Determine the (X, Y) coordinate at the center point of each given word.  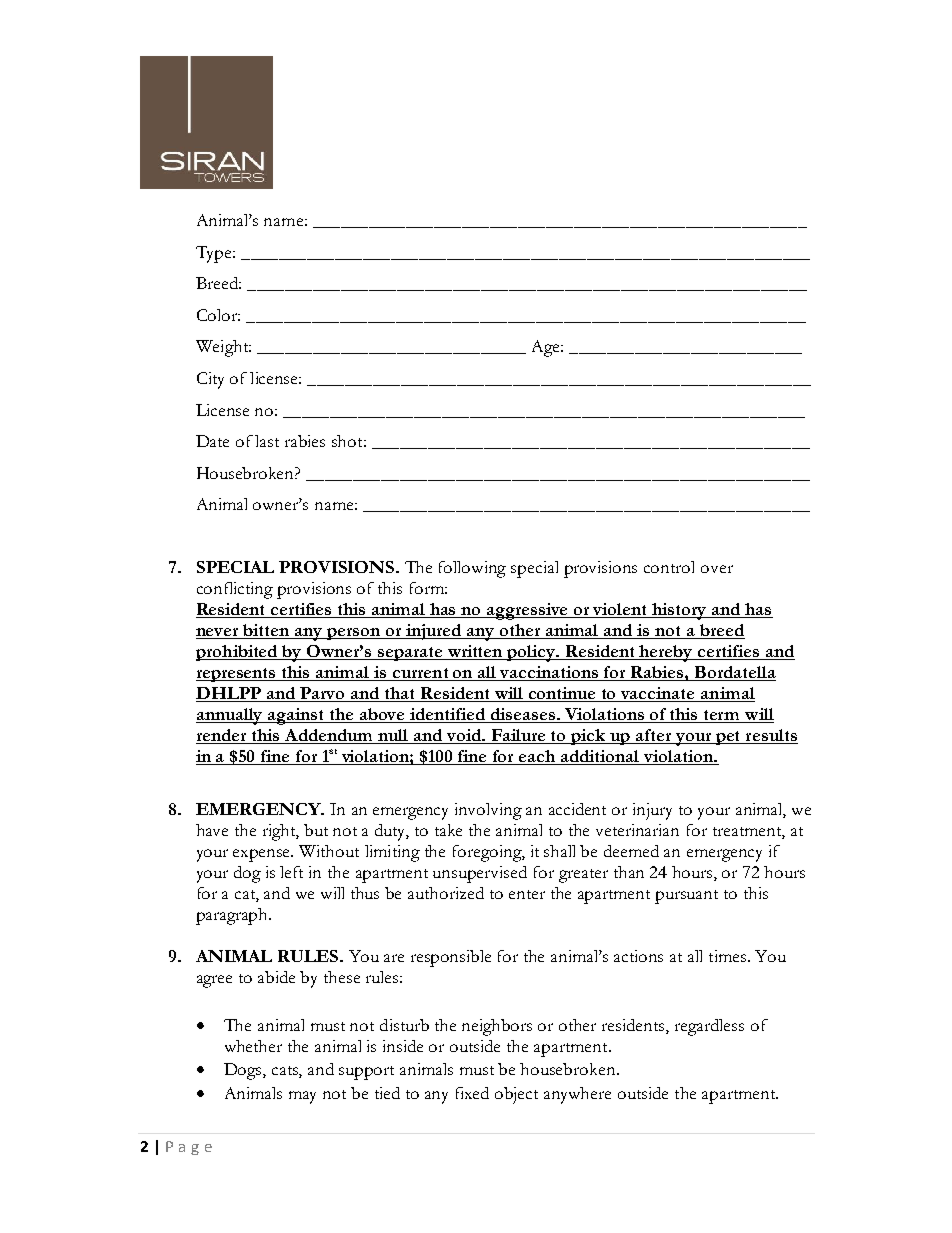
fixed (472, 1093)
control (669, 567)
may (302, 1097)
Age (547, 348)
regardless (709, 1027)
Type (215, 254)
